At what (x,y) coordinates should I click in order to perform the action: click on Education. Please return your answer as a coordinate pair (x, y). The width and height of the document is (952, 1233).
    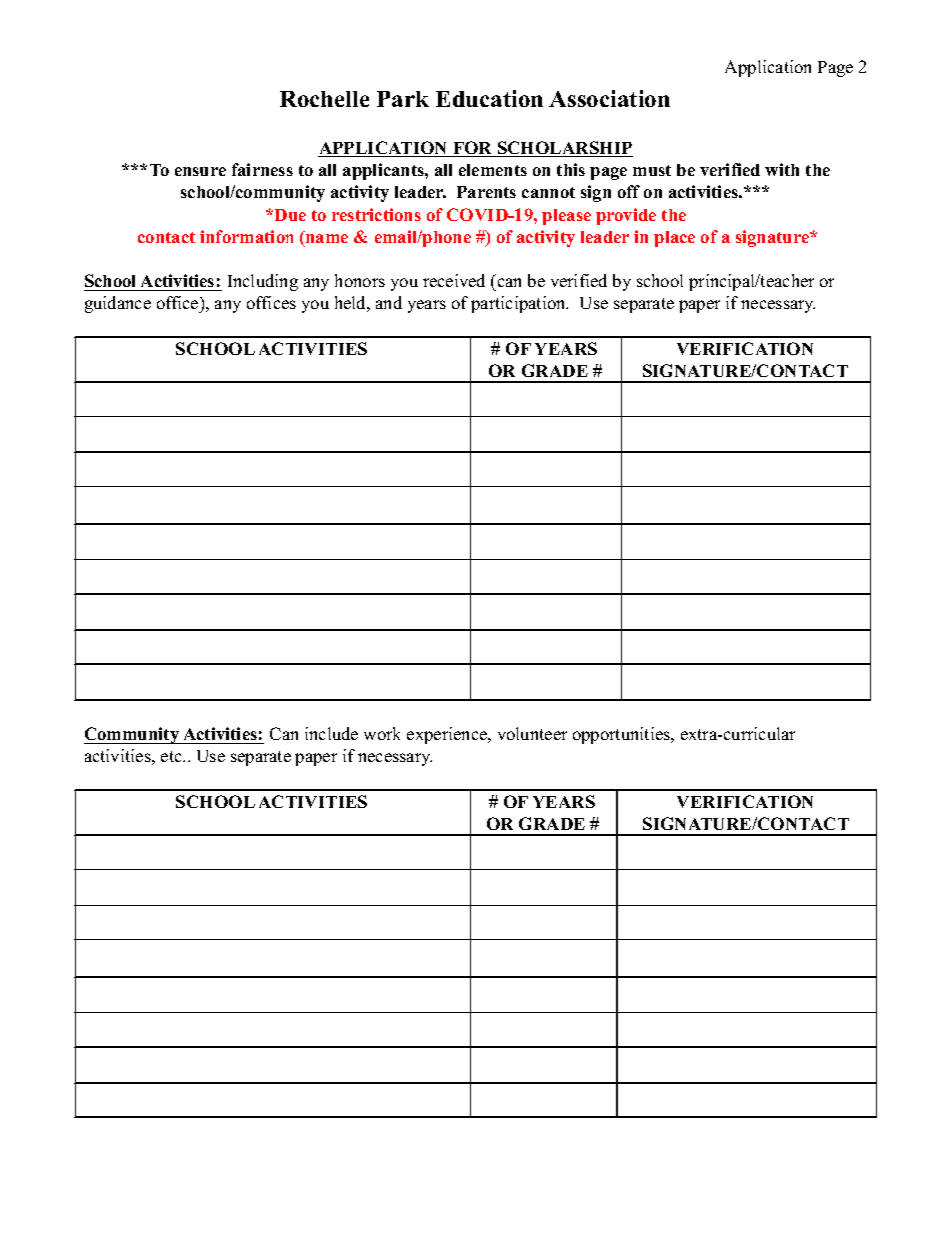
    Looking at the image, I should click on (489, 98).
